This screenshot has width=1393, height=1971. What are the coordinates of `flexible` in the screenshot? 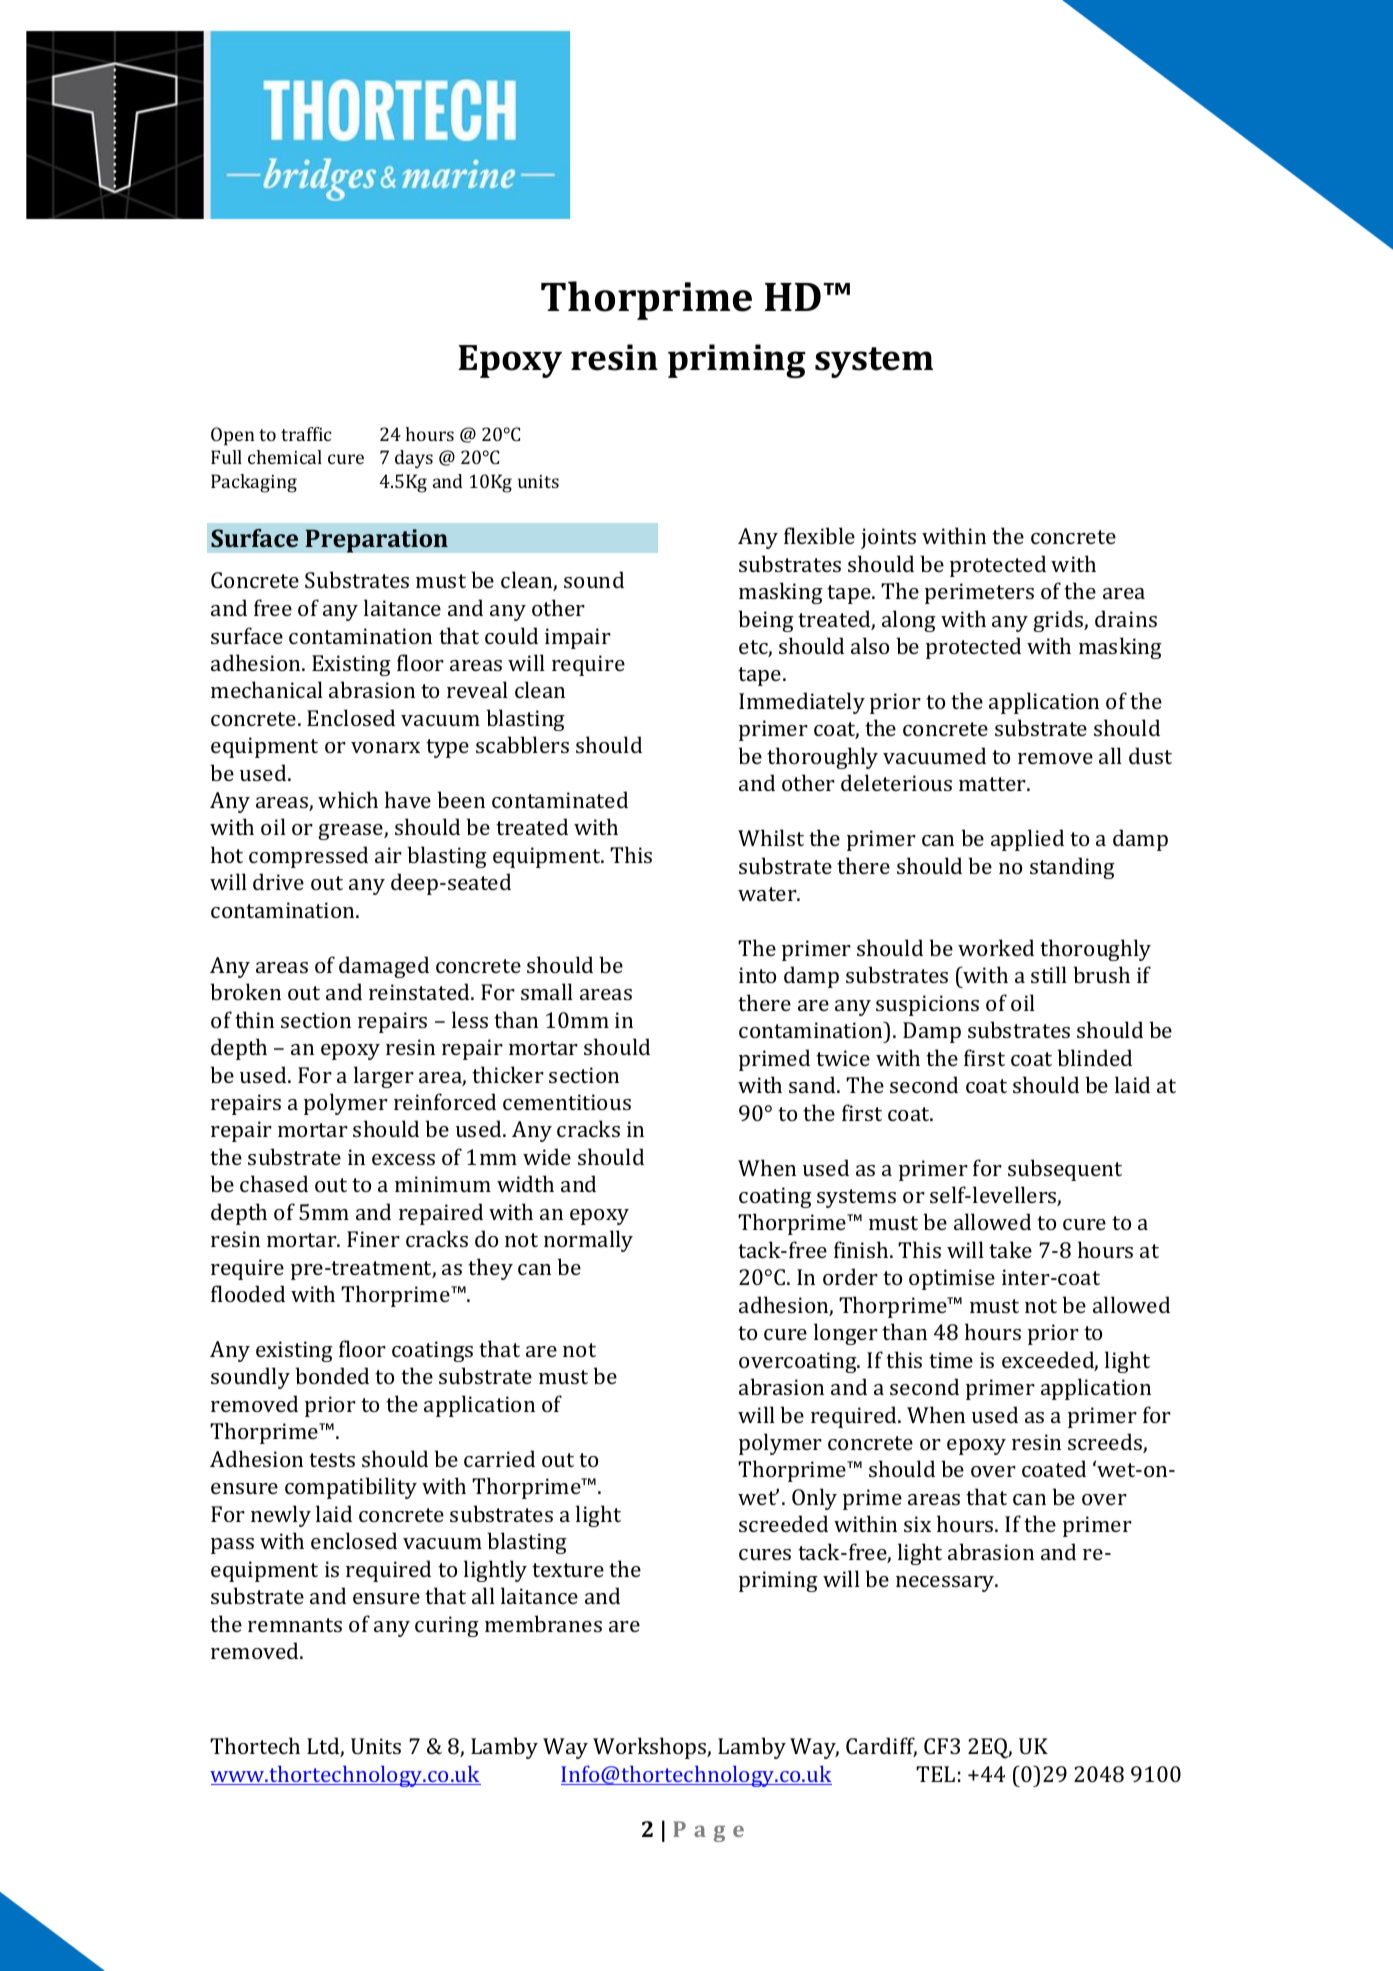 It's located at (819, 535).
